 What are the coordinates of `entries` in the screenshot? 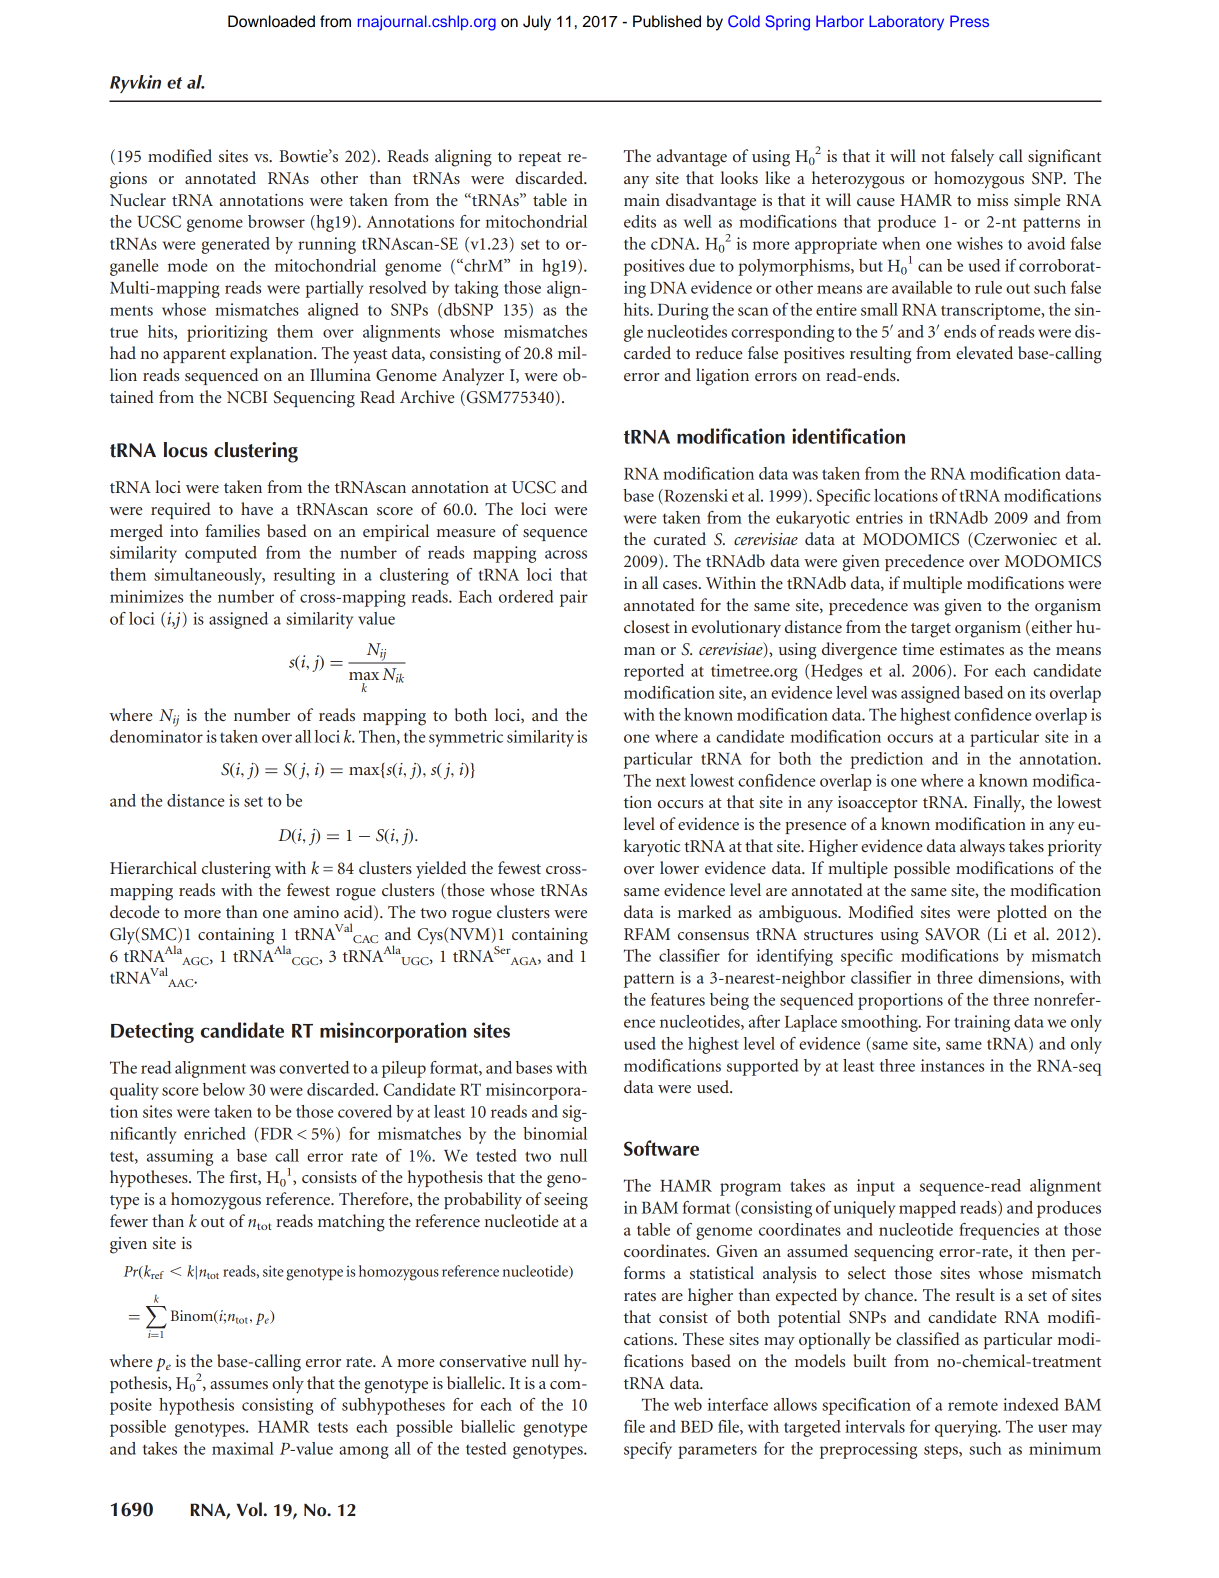 It's located at (879, 517).
